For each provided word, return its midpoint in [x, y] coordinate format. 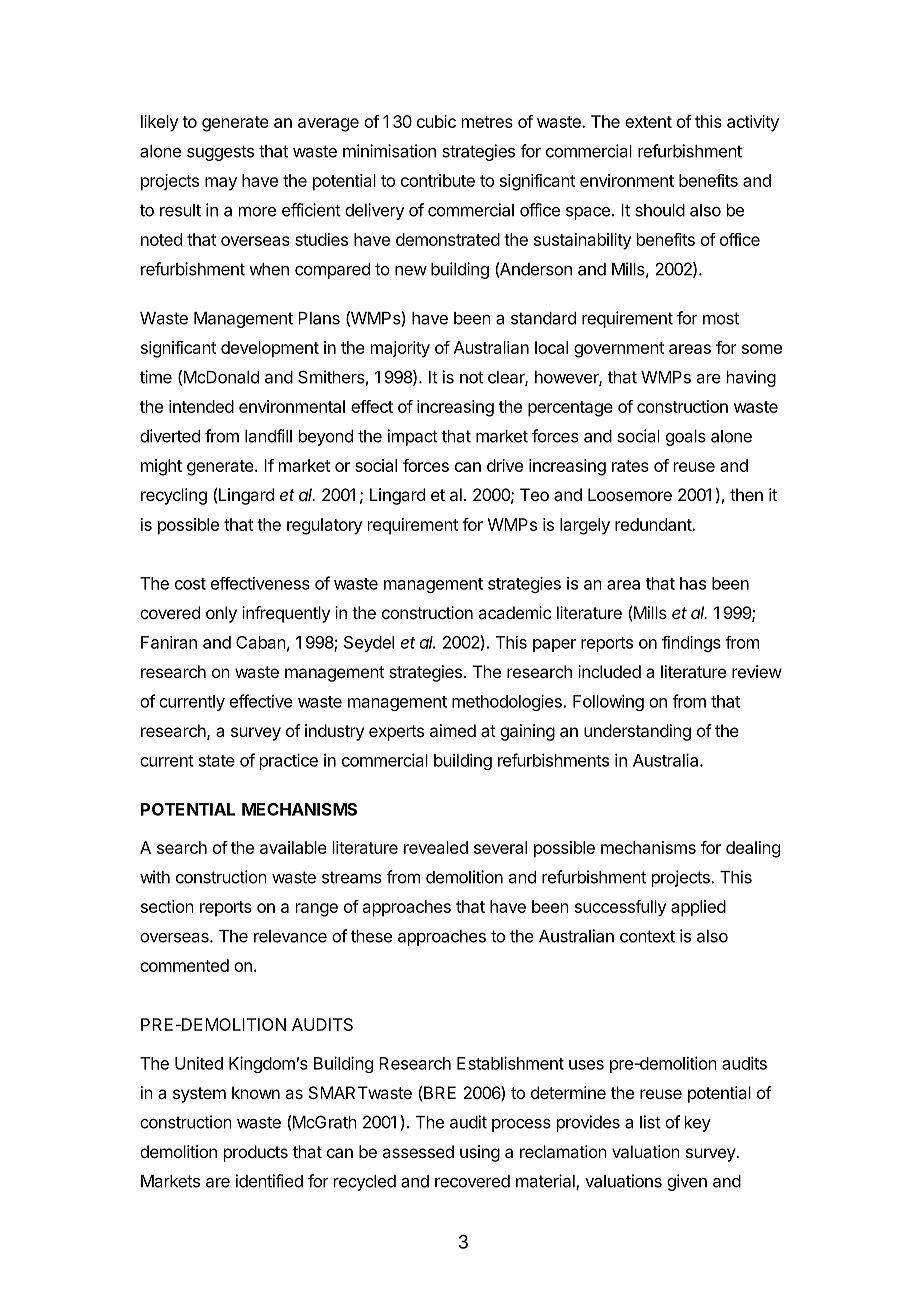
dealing [753, 849]
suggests [220, 153]
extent [648, 122]
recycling [174, 496]
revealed [436, 847]
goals [686, 438]
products [256, 1153]
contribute [438, 180]
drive [505, 465]
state [217, 761]
